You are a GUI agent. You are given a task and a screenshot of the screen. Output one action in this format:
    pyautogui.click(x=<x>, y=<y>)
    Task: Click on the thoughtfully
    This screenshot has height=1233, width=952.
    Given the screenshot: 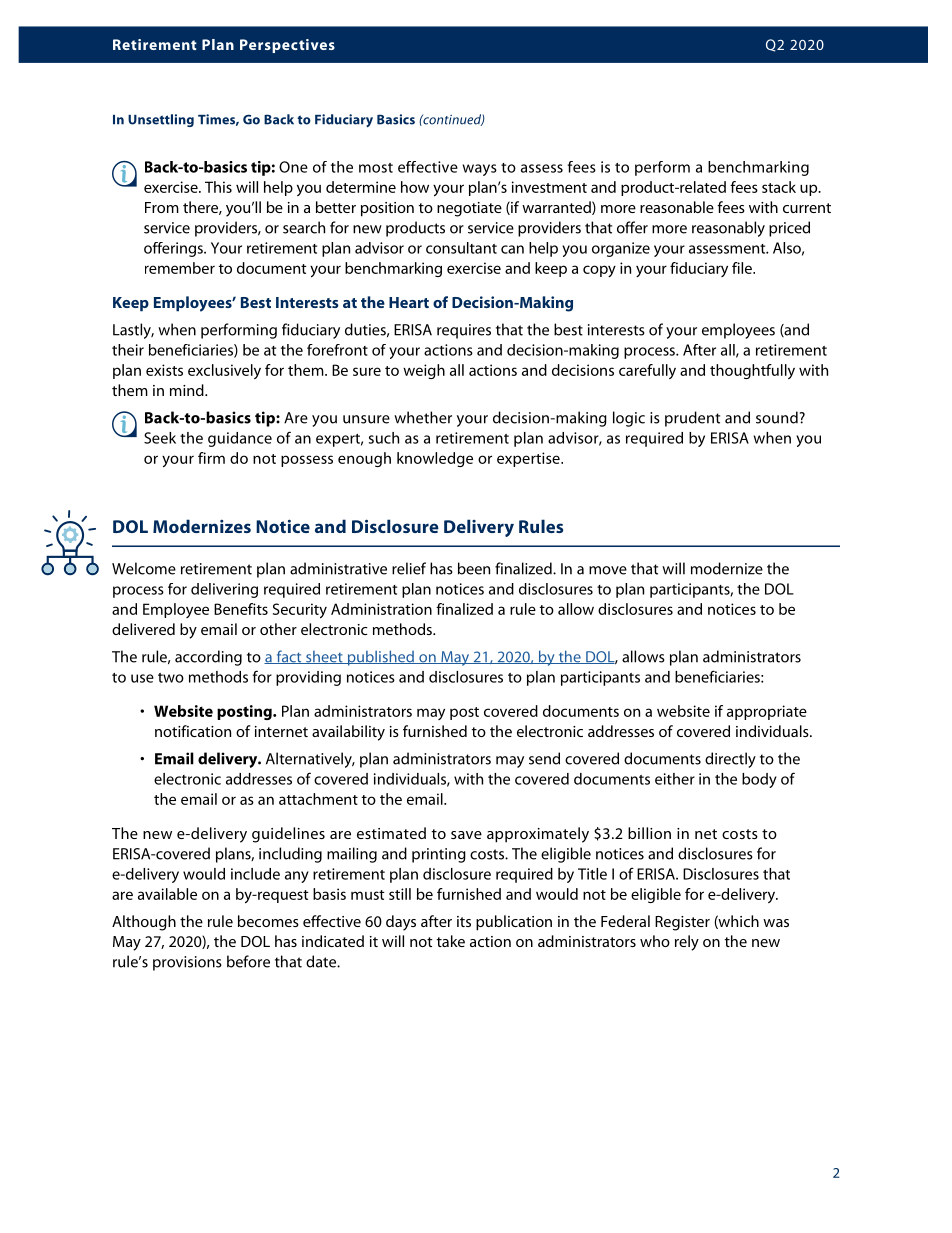 What is the action you would take?
    pyautogui.click(x=752, y=371)
